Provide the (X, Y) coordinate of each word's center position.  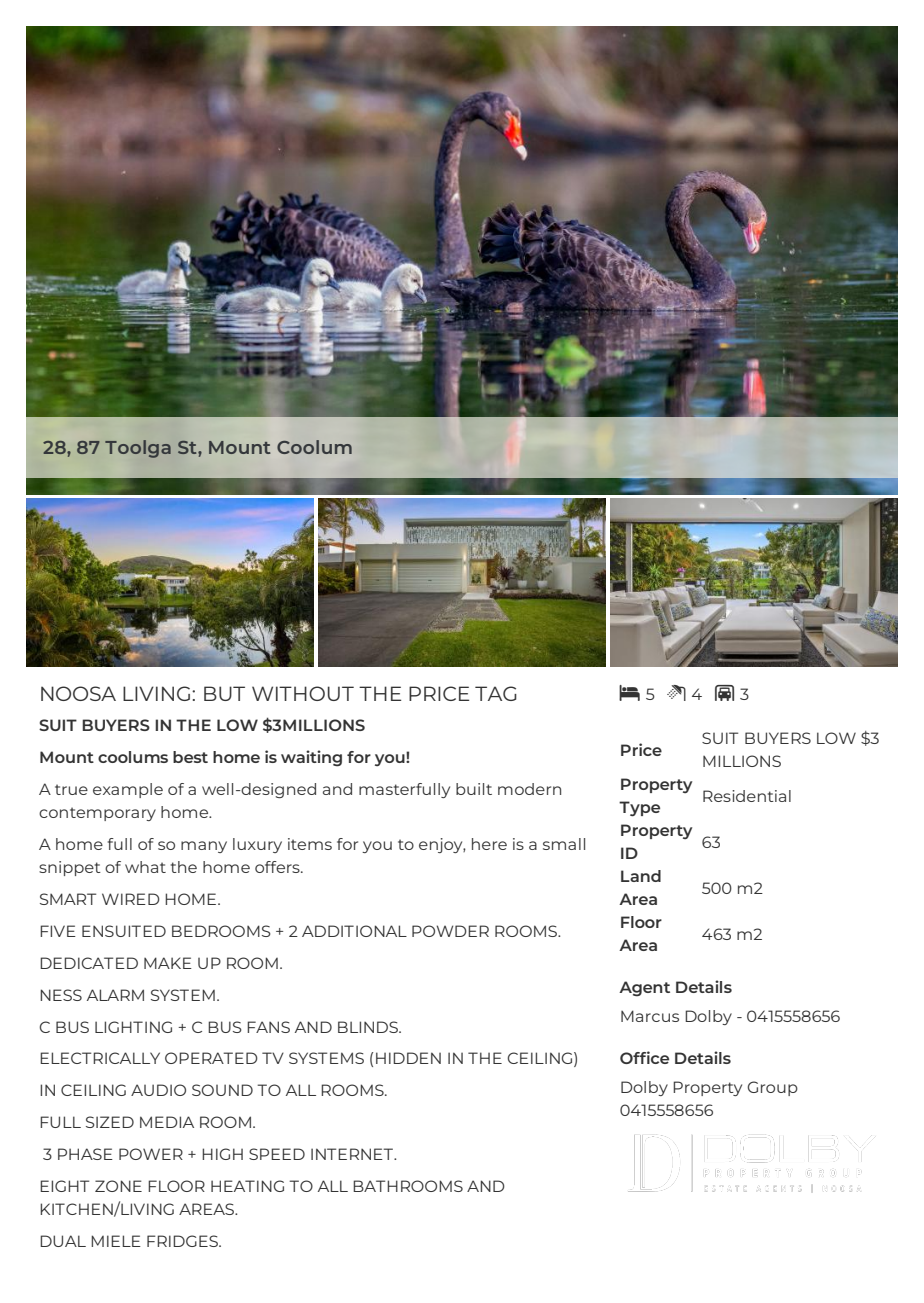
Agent (644, 989)
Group (772, 1088)
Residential (747, 796)
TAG (496, 693)
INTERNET (353, 1154)
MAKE (168, 963)
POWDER (450, 931)
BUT (224, 693)
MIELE (116, 1241)
